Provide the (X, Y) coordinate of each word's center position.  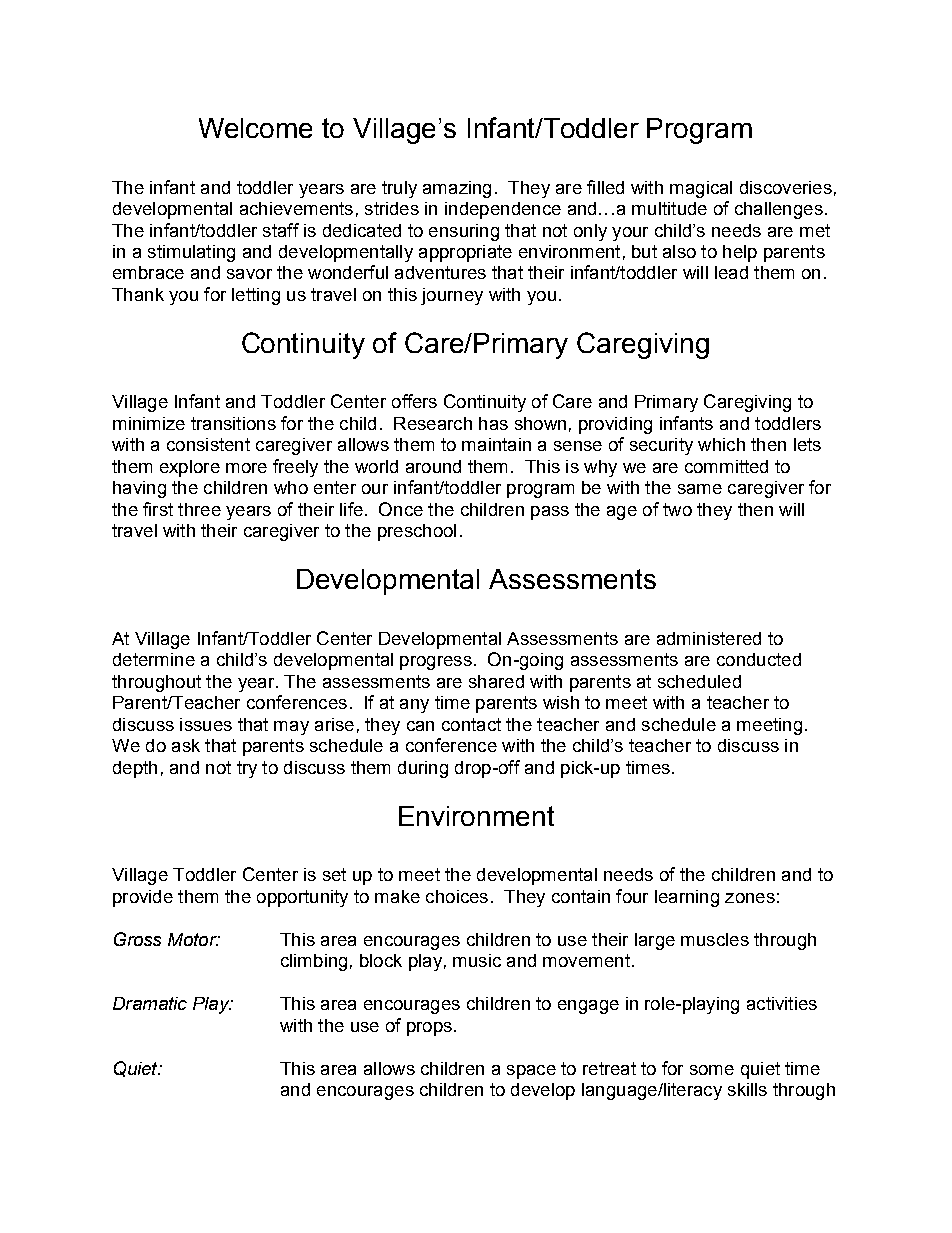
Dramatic (150, 1003)
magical (701, 189)
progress (436, 663)
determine (154, 659)
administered (709, 638)
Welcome (255, 128)
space (531, 1072)
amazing (457, 189)
